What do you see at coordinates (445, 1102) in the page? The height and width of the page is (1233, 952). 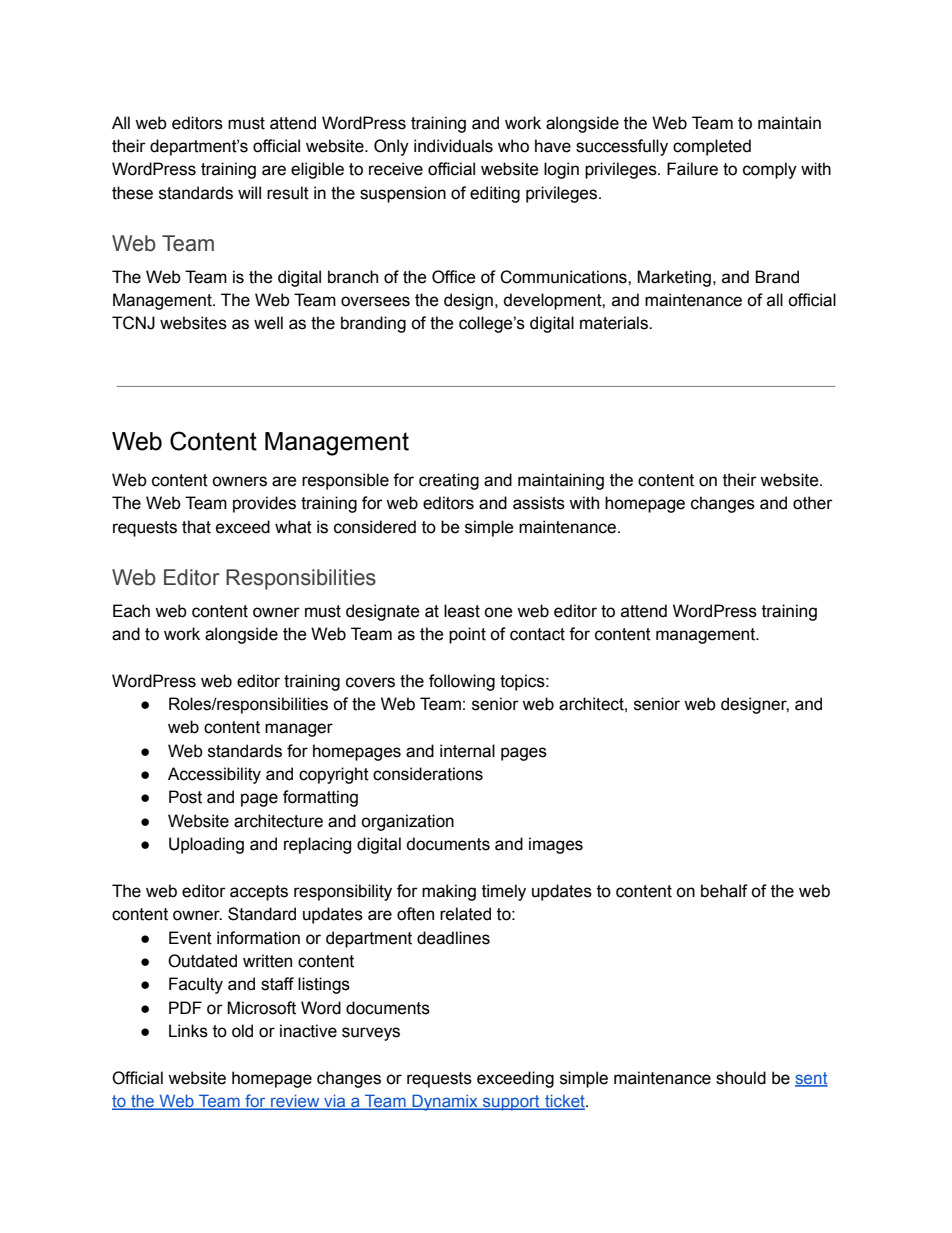 I see `Dynamix` at bounding box center [445, 1102].
